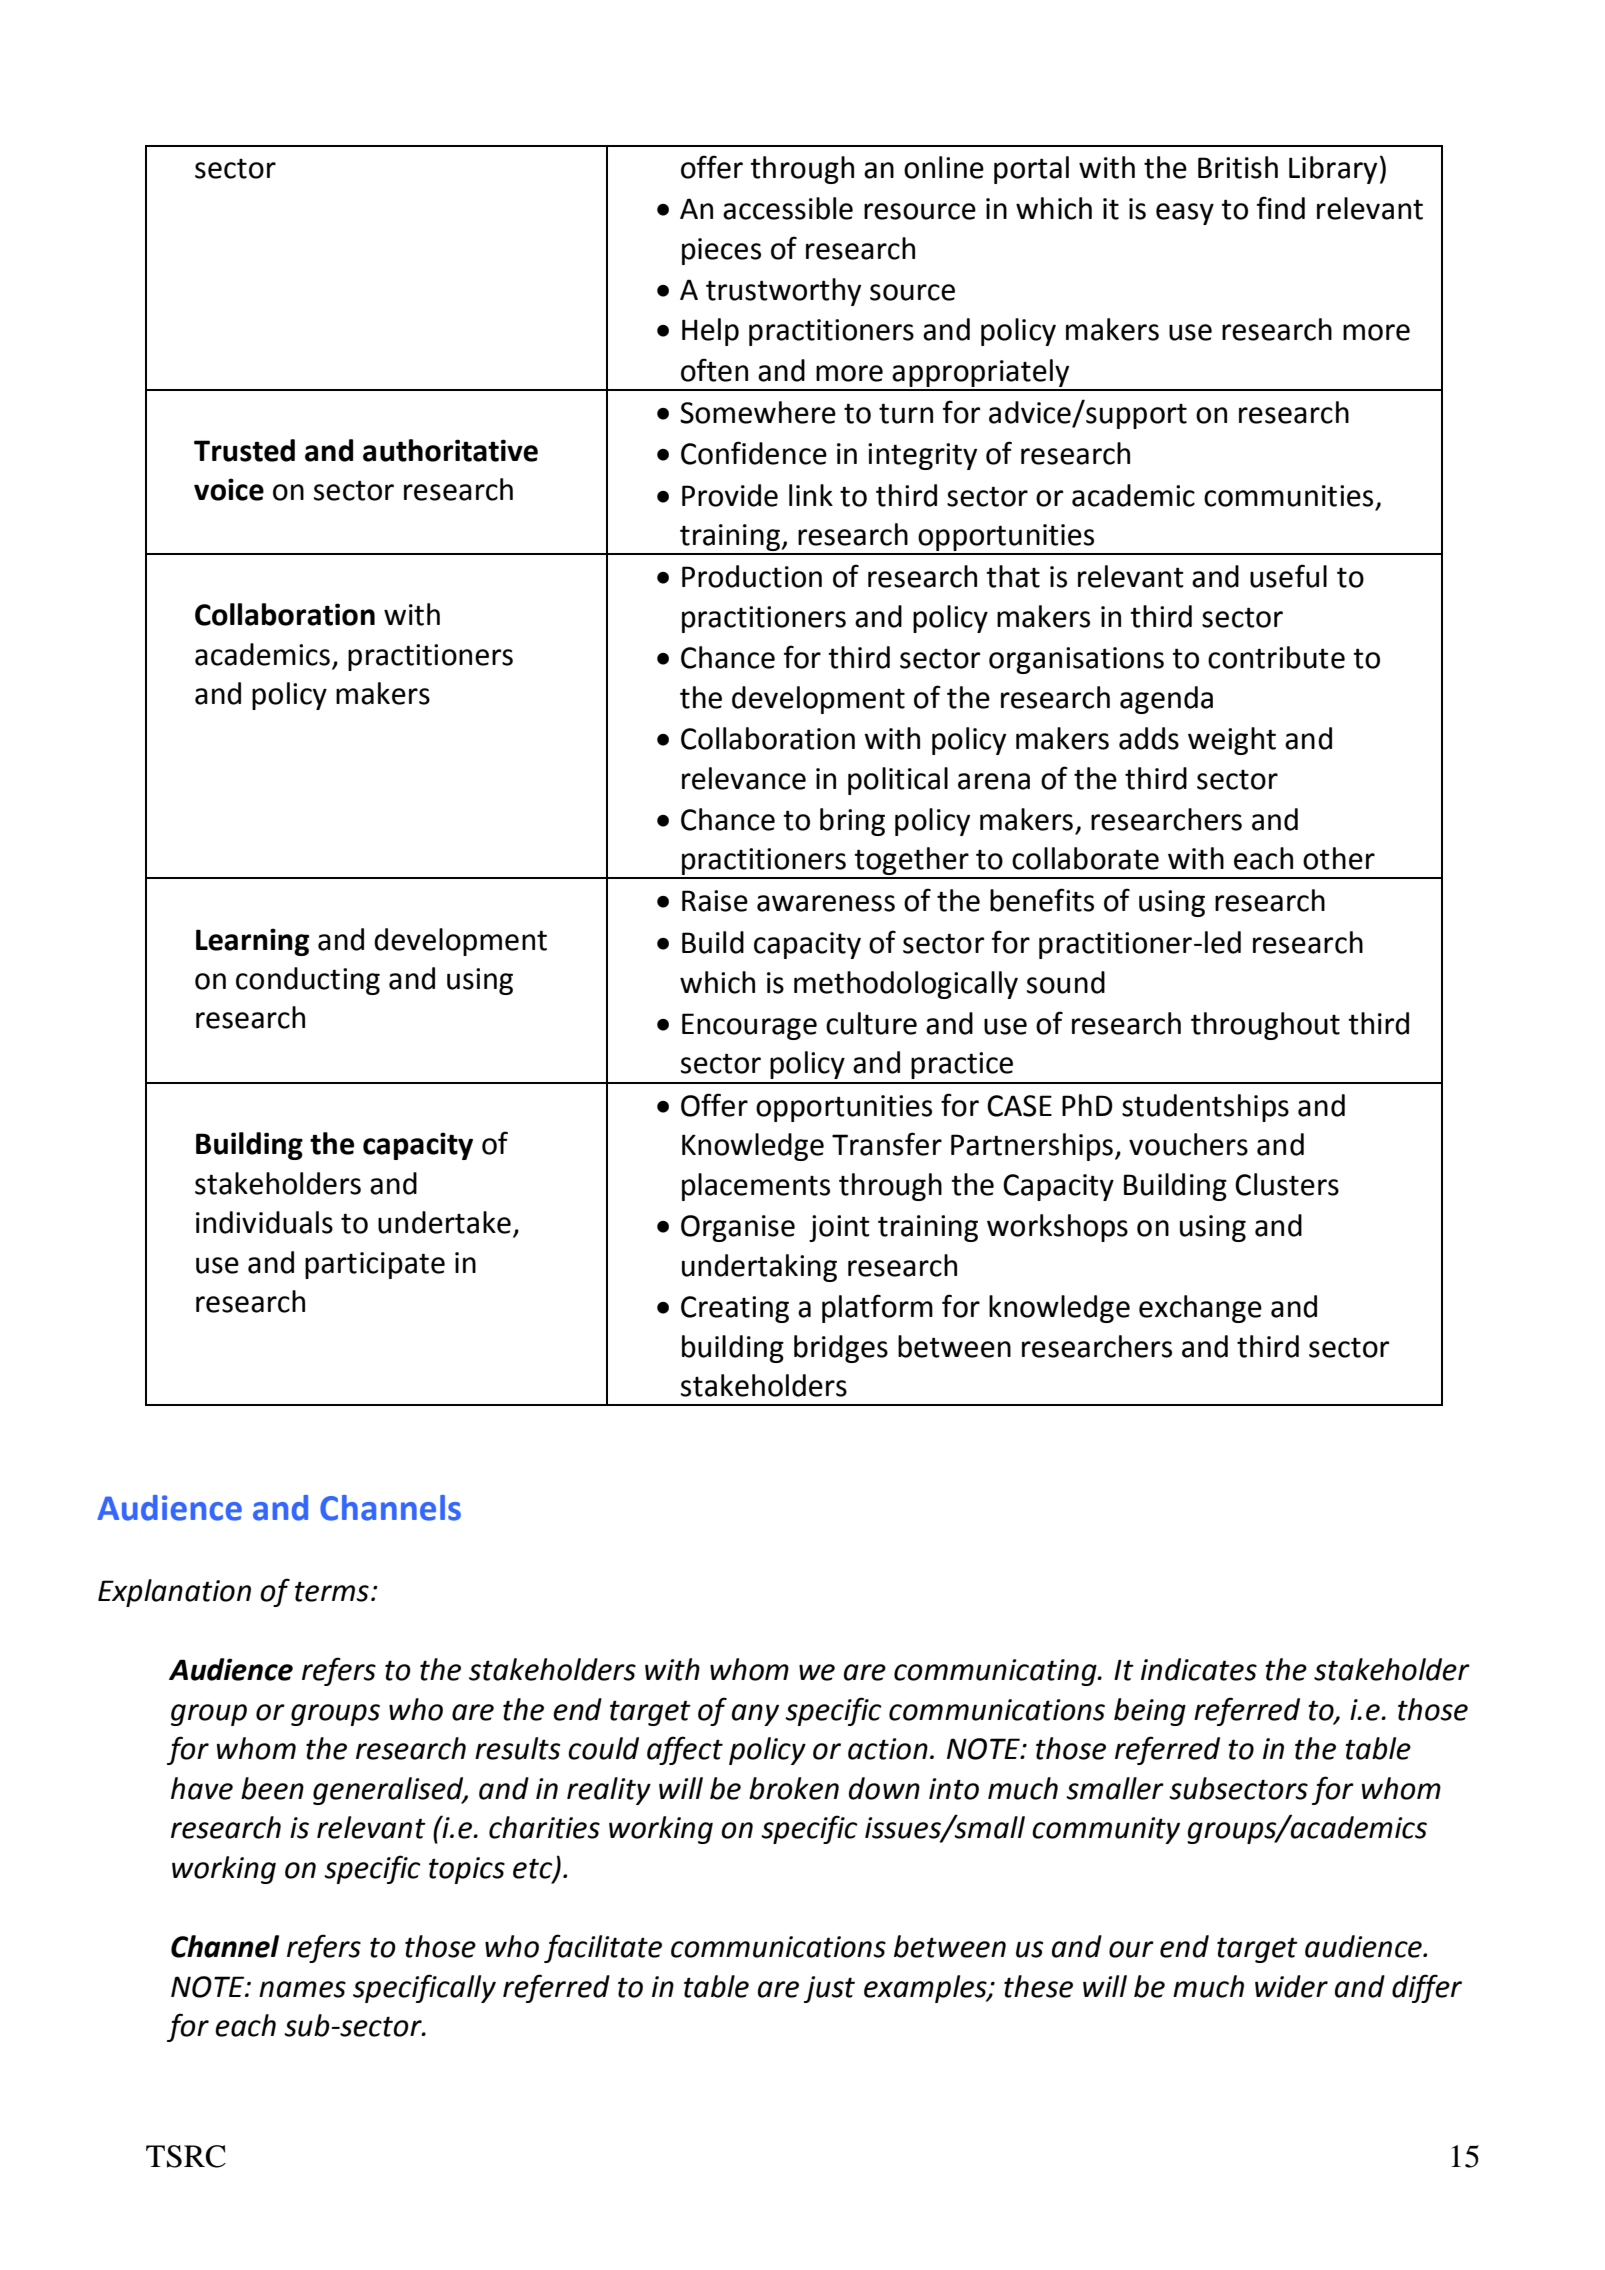 The width and height of the screenshot is (1605, 2270). What do you see at coordinates (252, 942) in the screenshot?
I see `Learning` at bounding box center [252, 942].
